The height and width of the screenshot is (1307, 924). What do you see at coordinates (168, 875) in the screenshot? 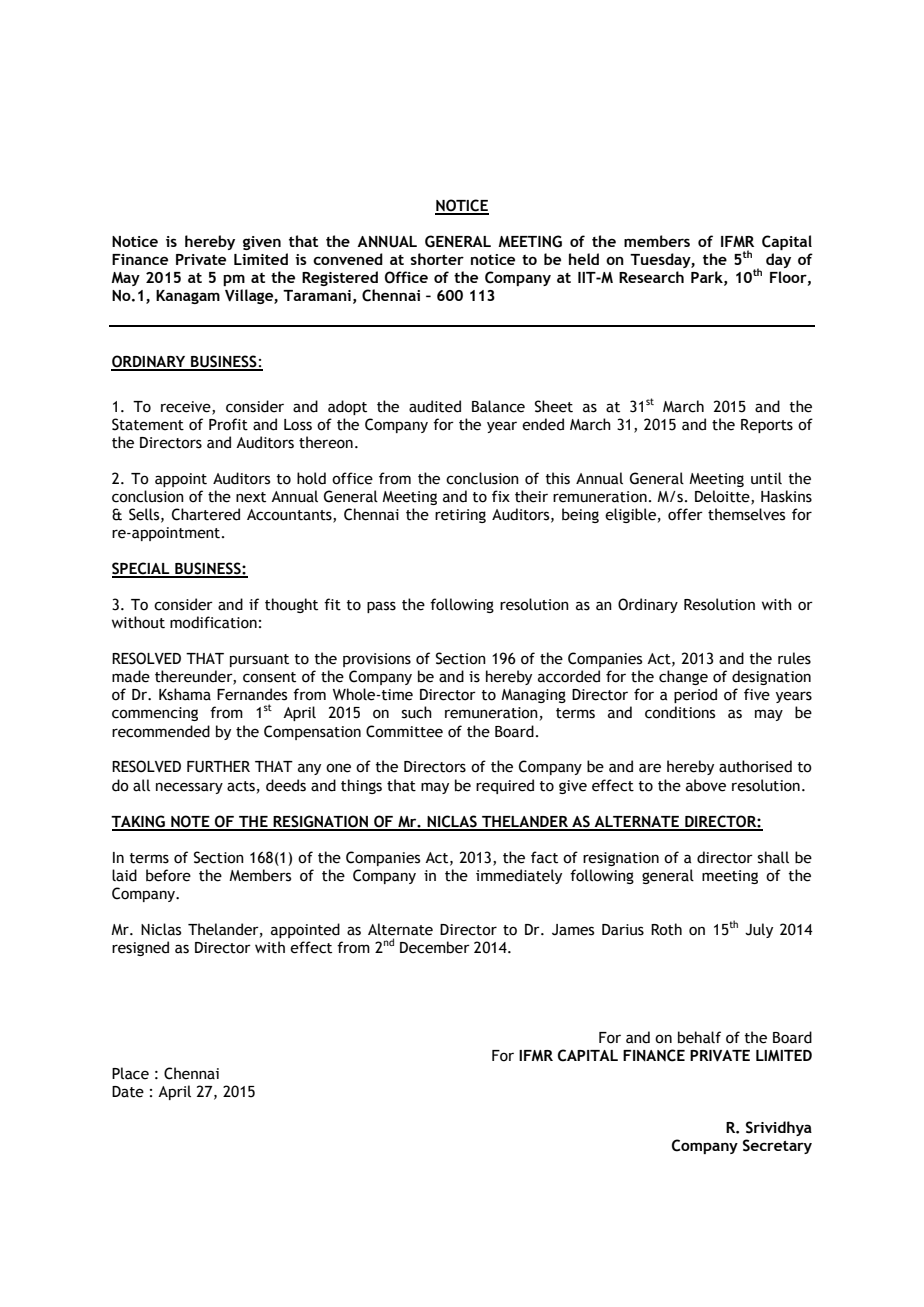
I see `before` at bounding box center [168, 875].
